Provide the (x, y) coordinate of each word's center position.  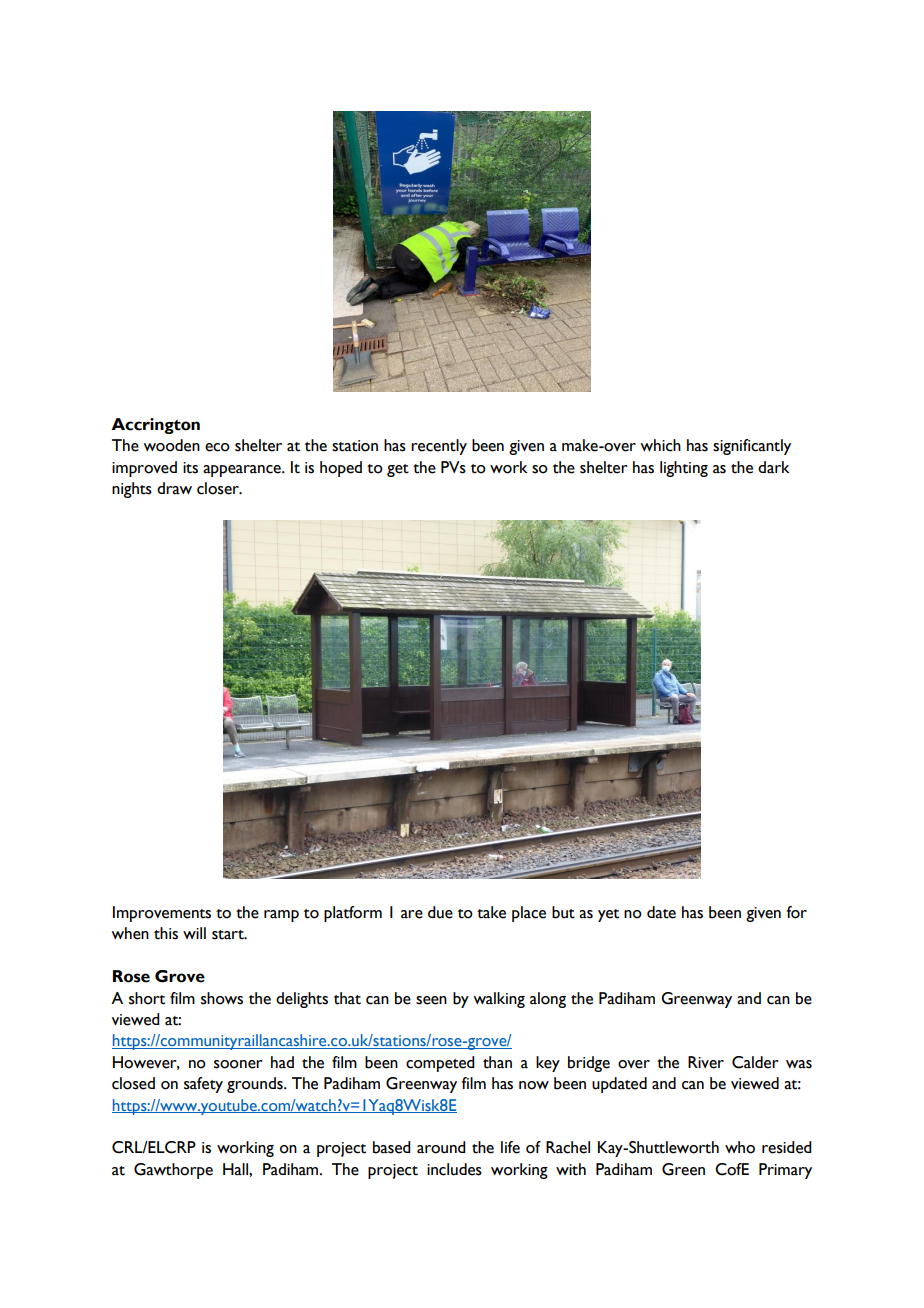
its (190, 468)
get (398, 470)
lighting (684, 469)
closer (219, 488)
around (441, 1147)
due (440, 912)
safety (203, 1085)
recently (439, 447)
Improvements (162, 914)
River (706, 1062)
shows (222, 998)
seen (431, 1000)
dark (774, 467)
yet (608, 915)
